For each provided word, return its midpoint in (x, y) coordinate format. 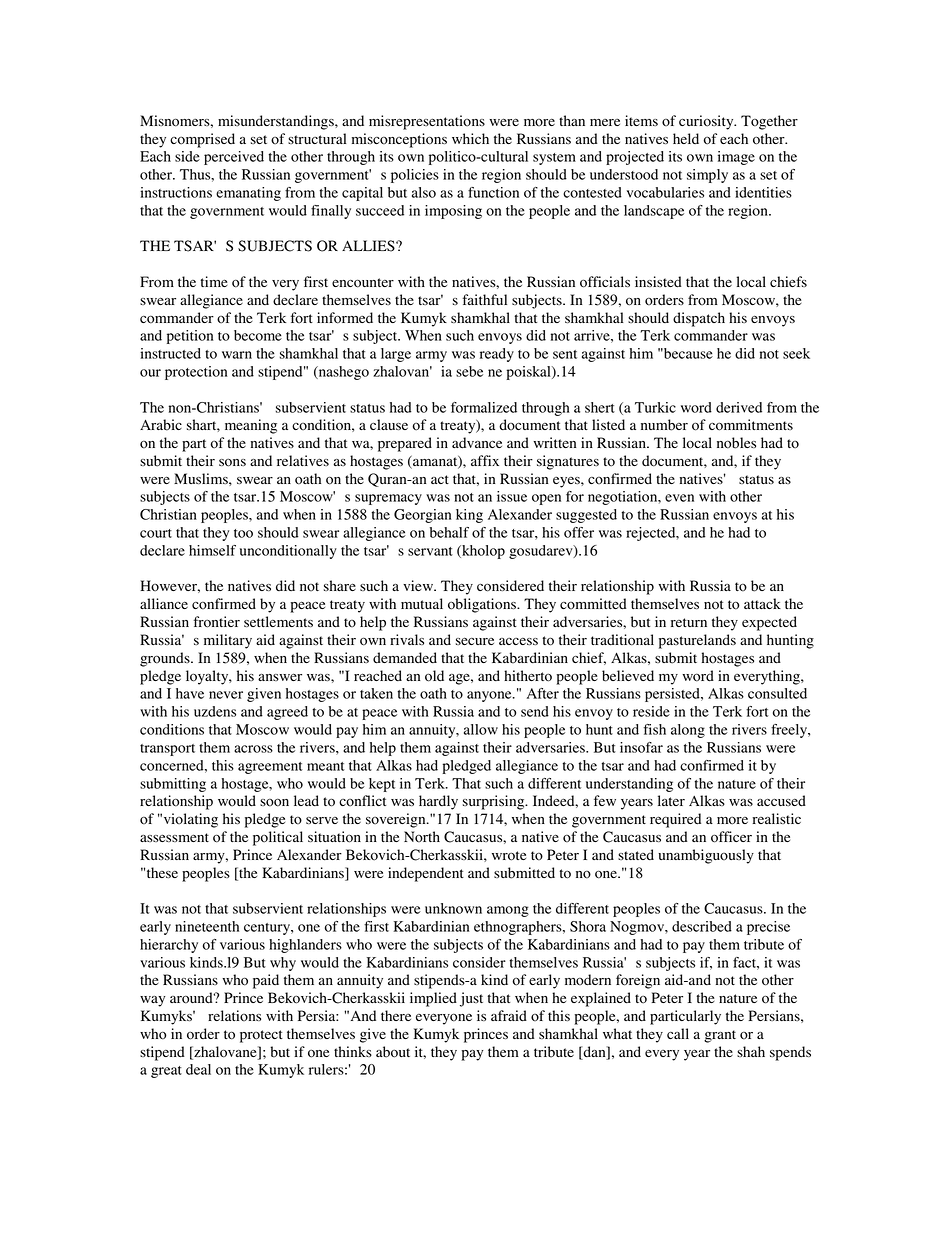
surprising (495, 802)
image (736, 158)
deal (198, 1069)
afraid (509, 1016)
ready (497, 355)
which (470, 138)
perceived (234, 158)
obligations (483, 605)
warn (237, 355)
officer (731, 837)
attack (762, 603)
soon (274, 802)
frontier (217, 622)
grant (720, 1036)
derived (739, 407)
